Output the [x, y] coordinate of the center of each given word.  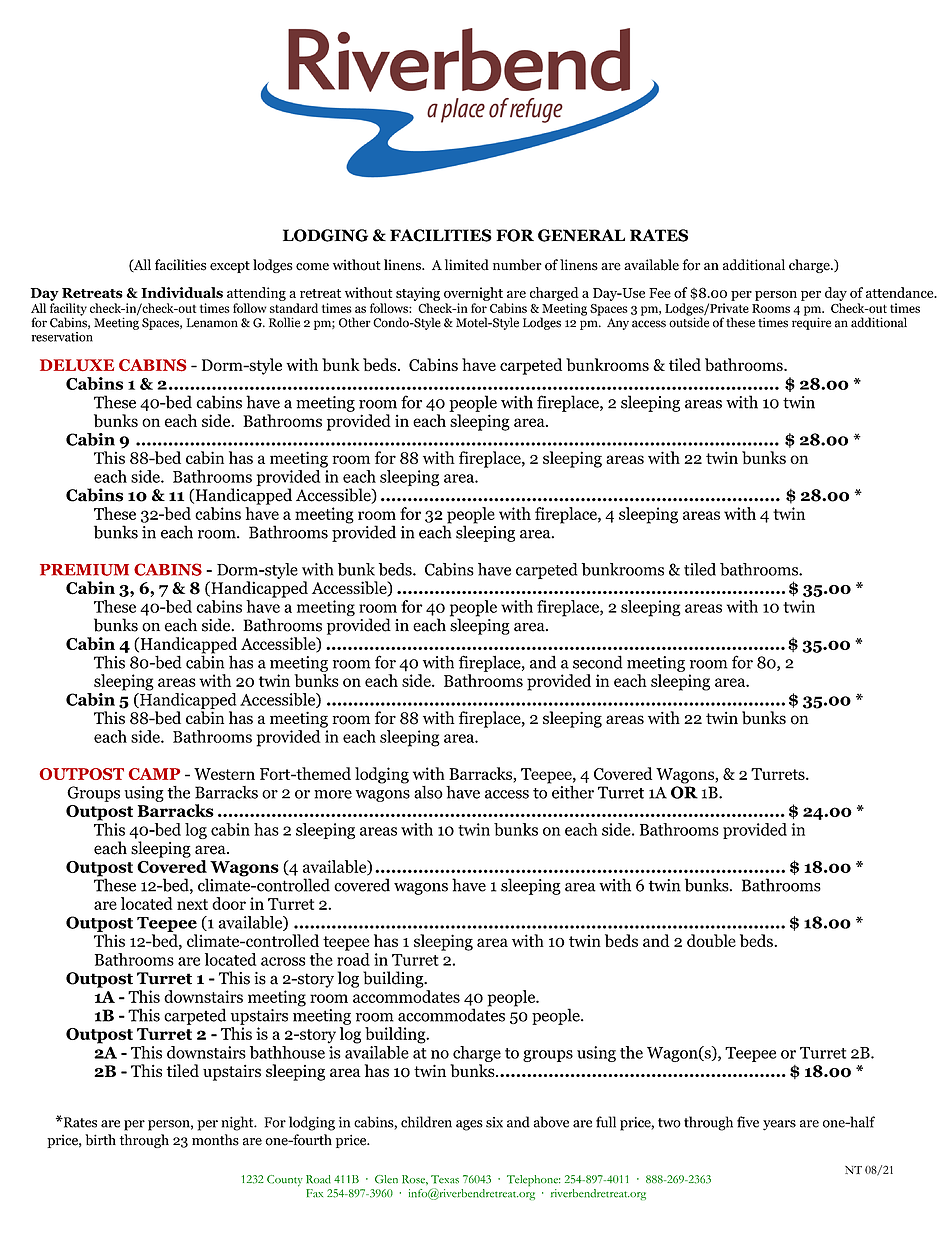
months [215, 1140]
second [598, 662]
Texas [445, 1179]
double [711, 940]
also [428, 792]
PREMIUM [84, 570]
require [811, 322]
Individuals [182, 292]
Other [355, 322]
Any [618, 324]
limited [467, 265]
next [192, 904]
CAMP [154, 774]
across [283, 961]
